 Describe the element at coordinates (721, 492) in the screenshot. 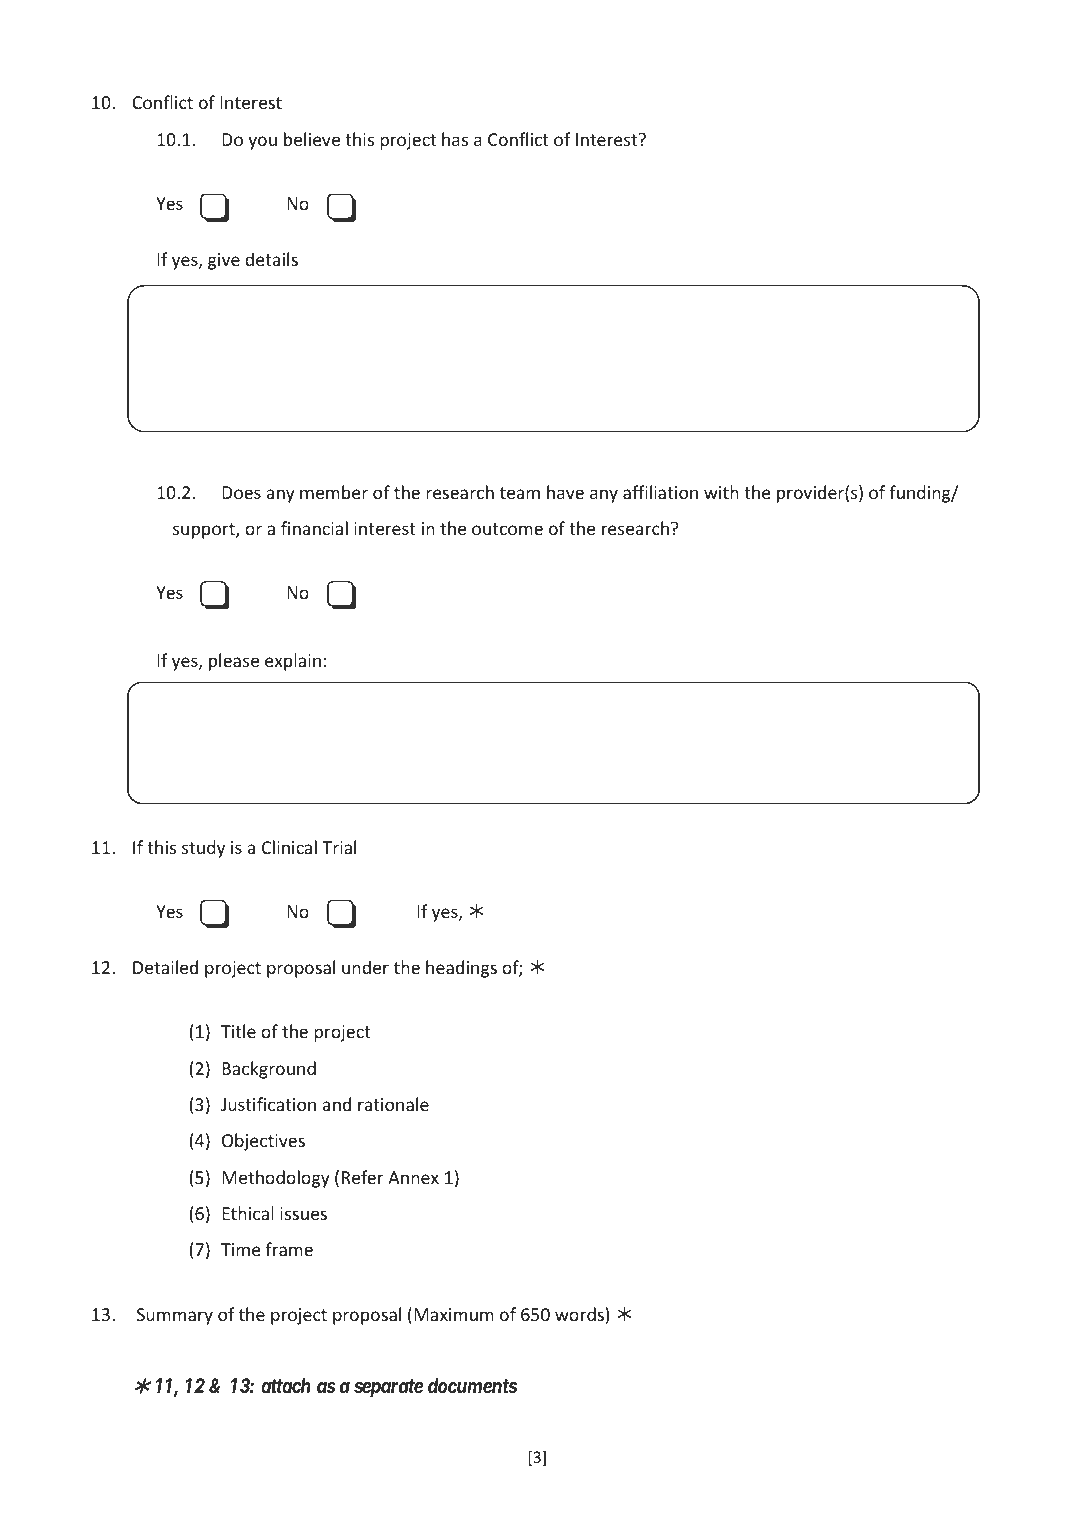

I see `with` at that location.
